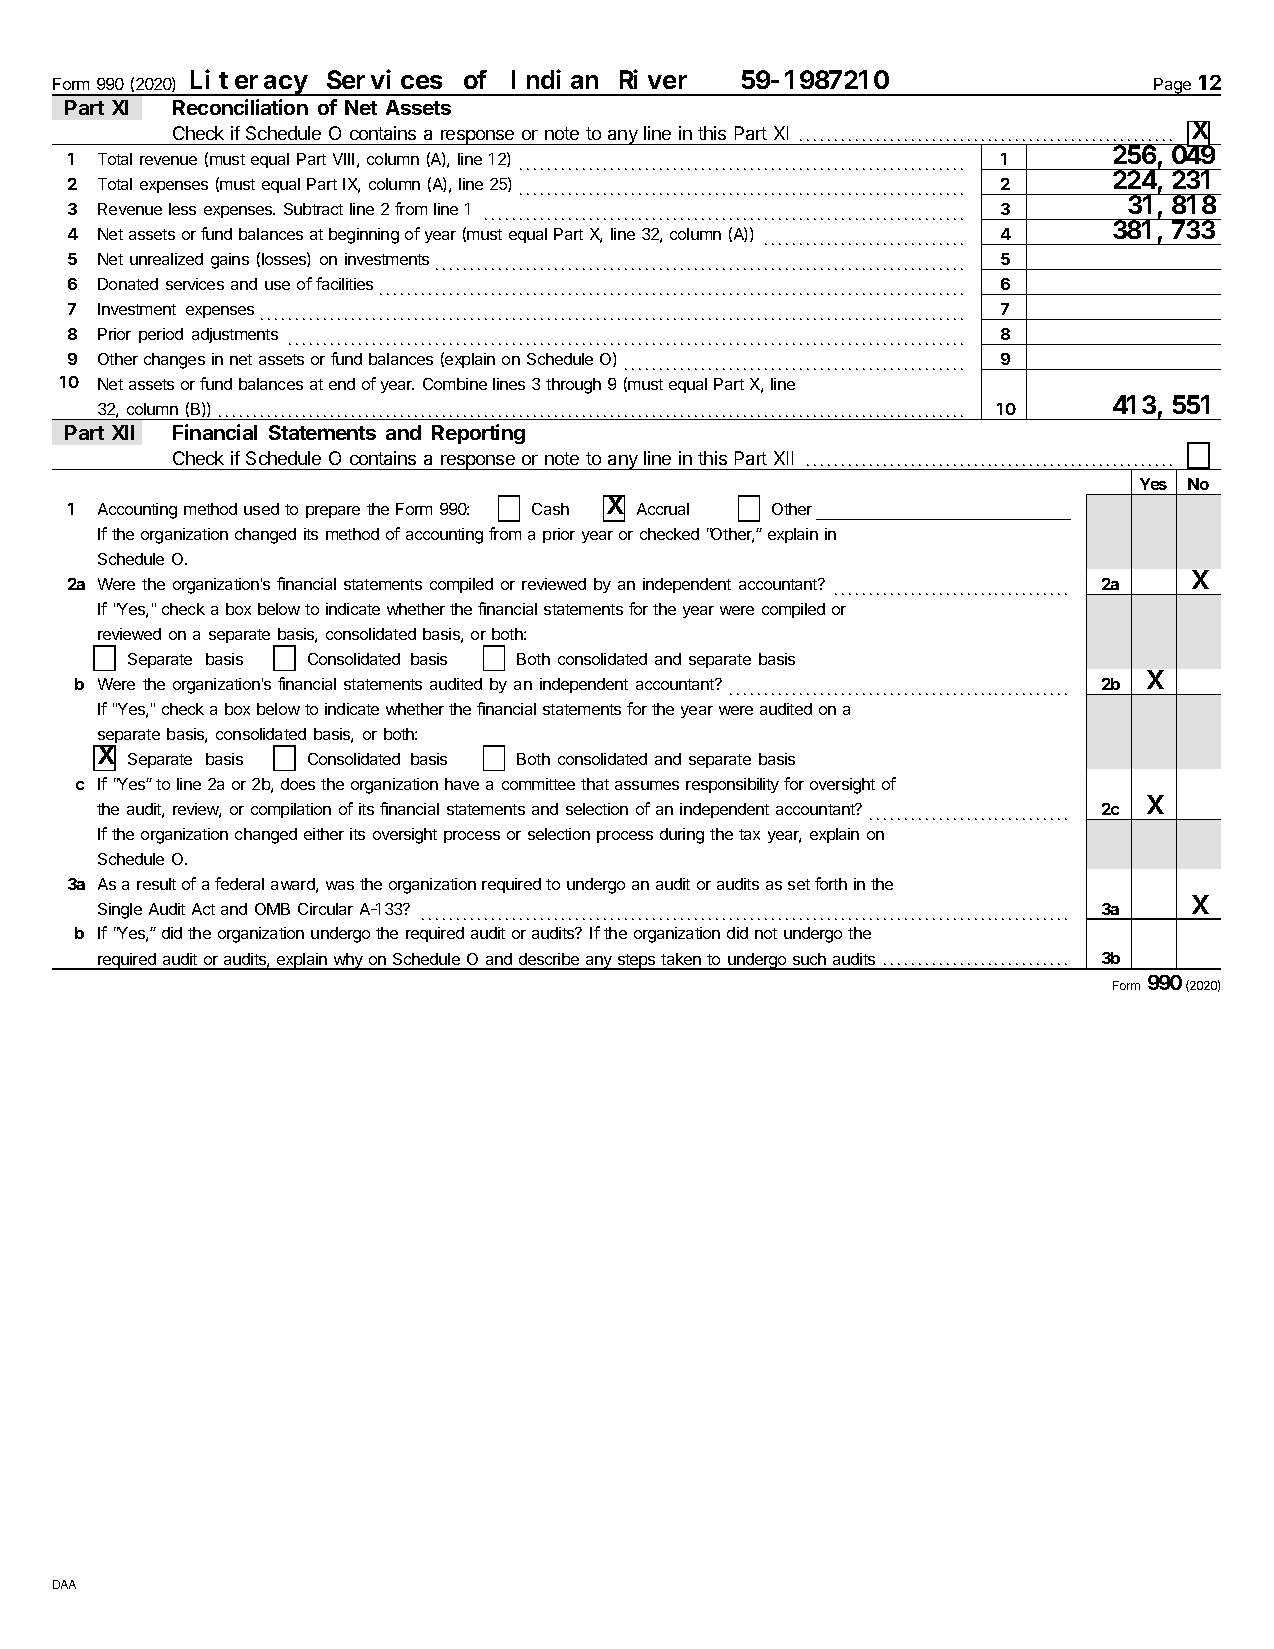 The image size is (1274, 1649). I want to click on forth, so click(831, 883).
